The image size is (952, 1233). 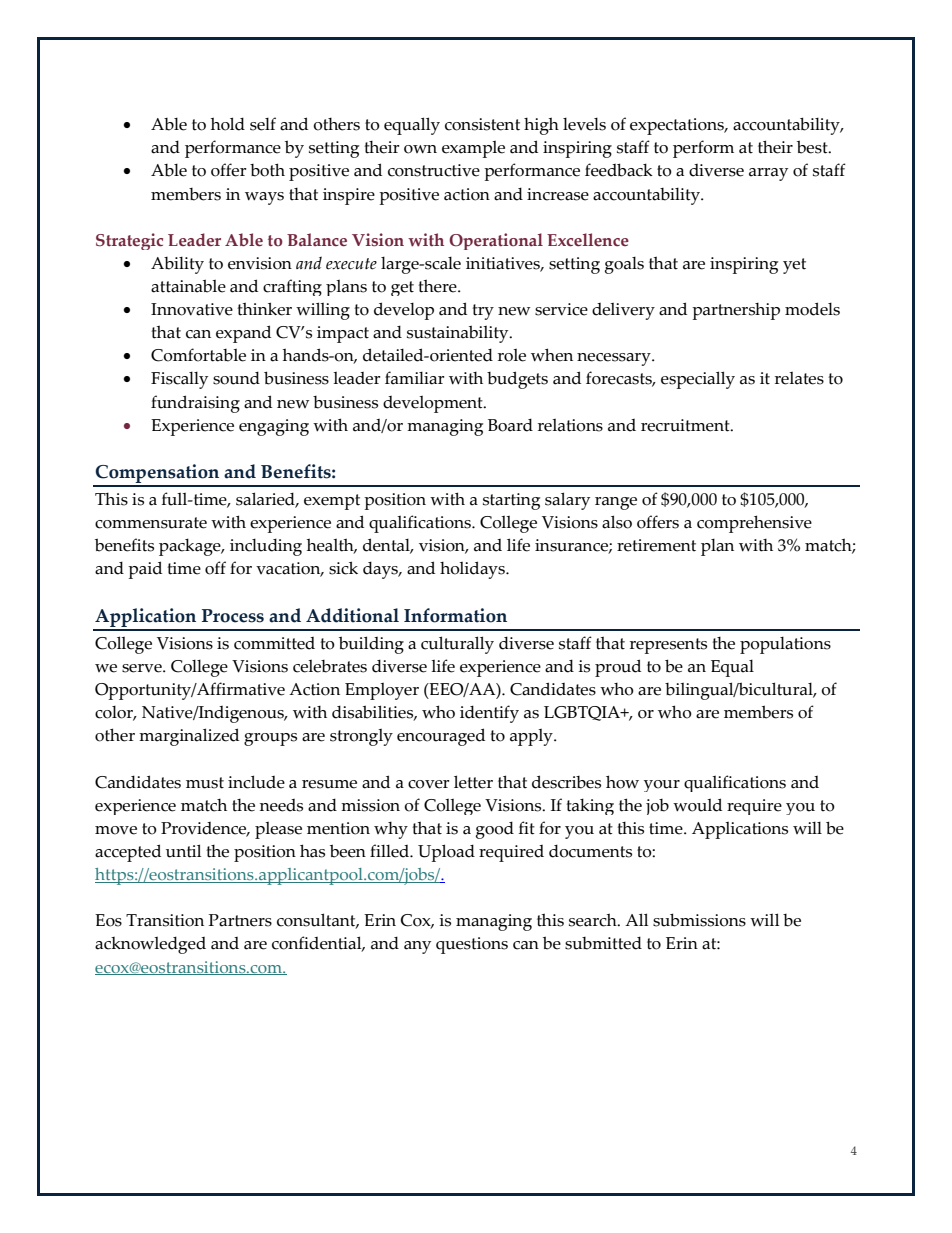 I want to click on acknowledged, so click(x=150, y=945).
